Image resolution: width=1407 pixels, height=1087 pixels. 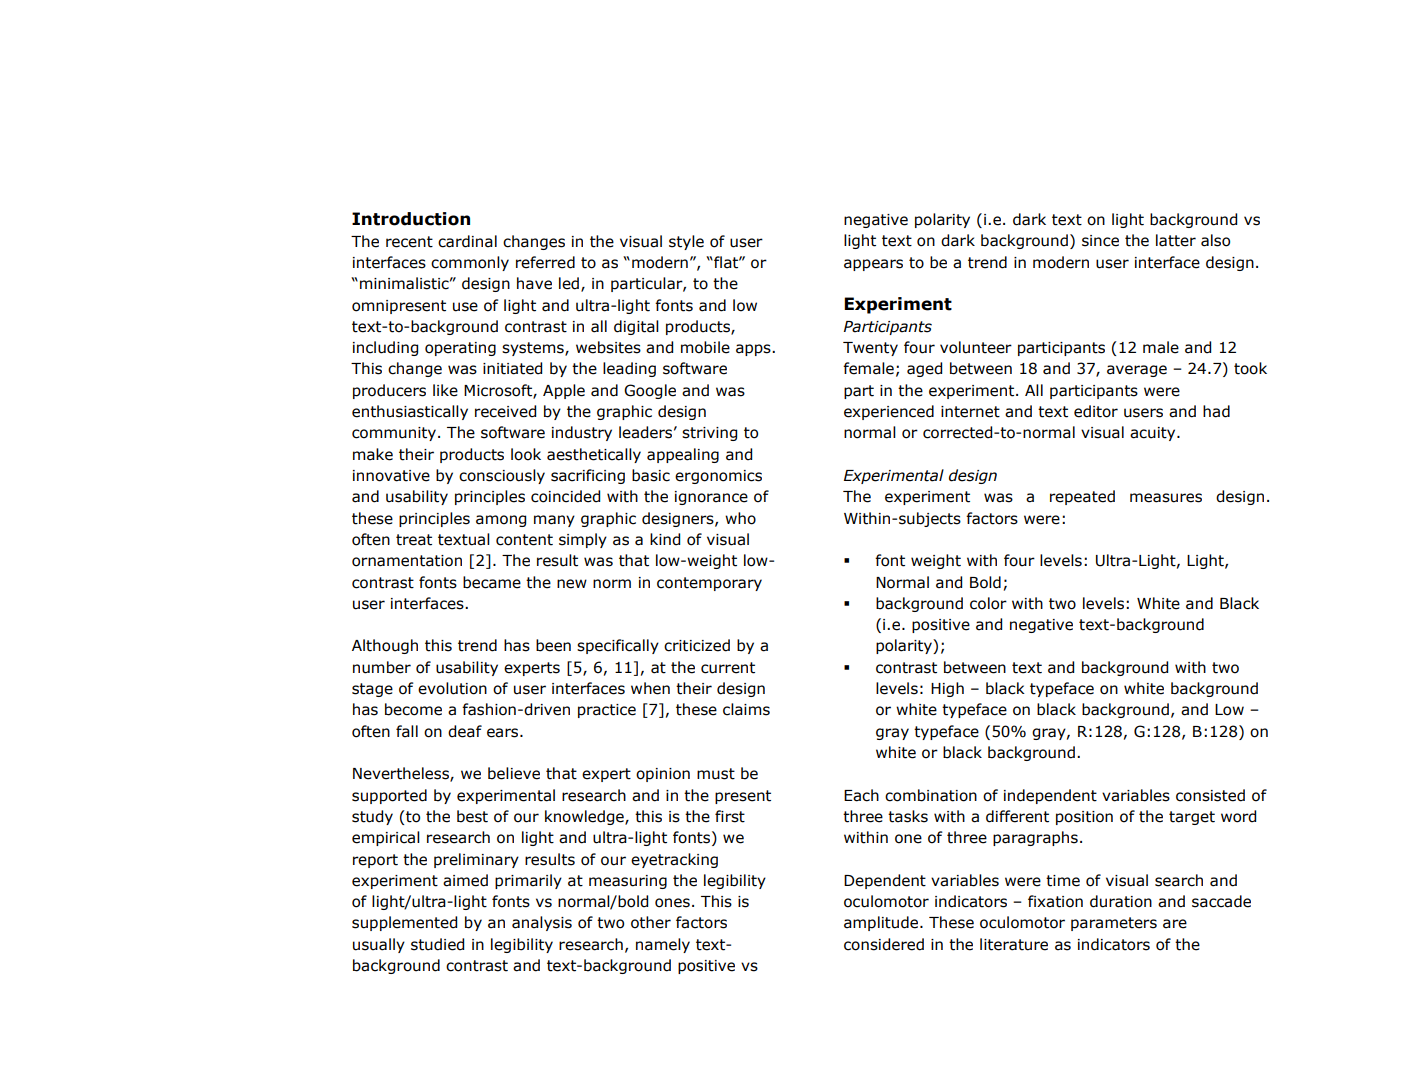 I want to click on analysis, so click(x=542, y=923).
